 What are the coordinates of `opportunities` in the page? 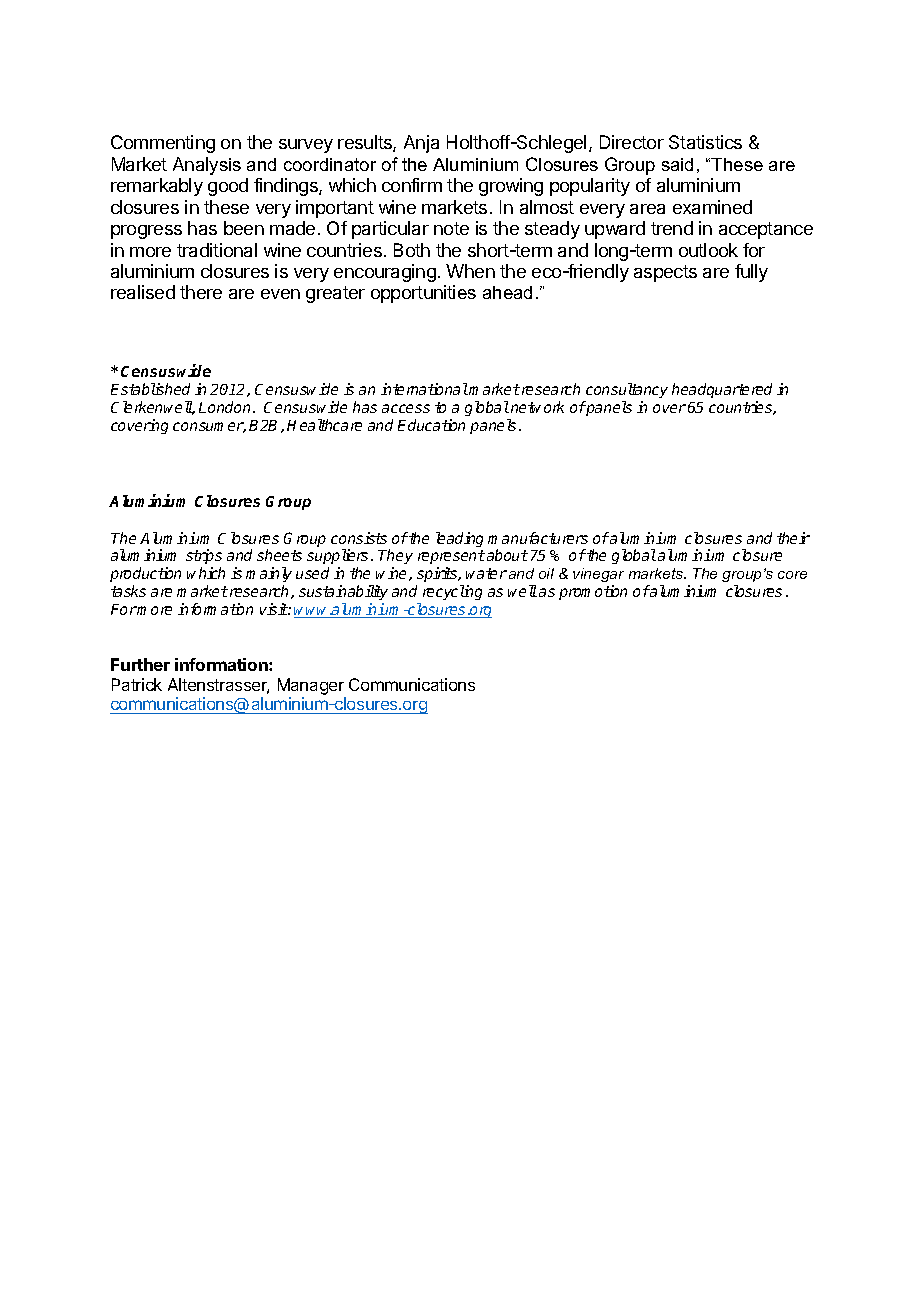 It's located at (423, 294).
